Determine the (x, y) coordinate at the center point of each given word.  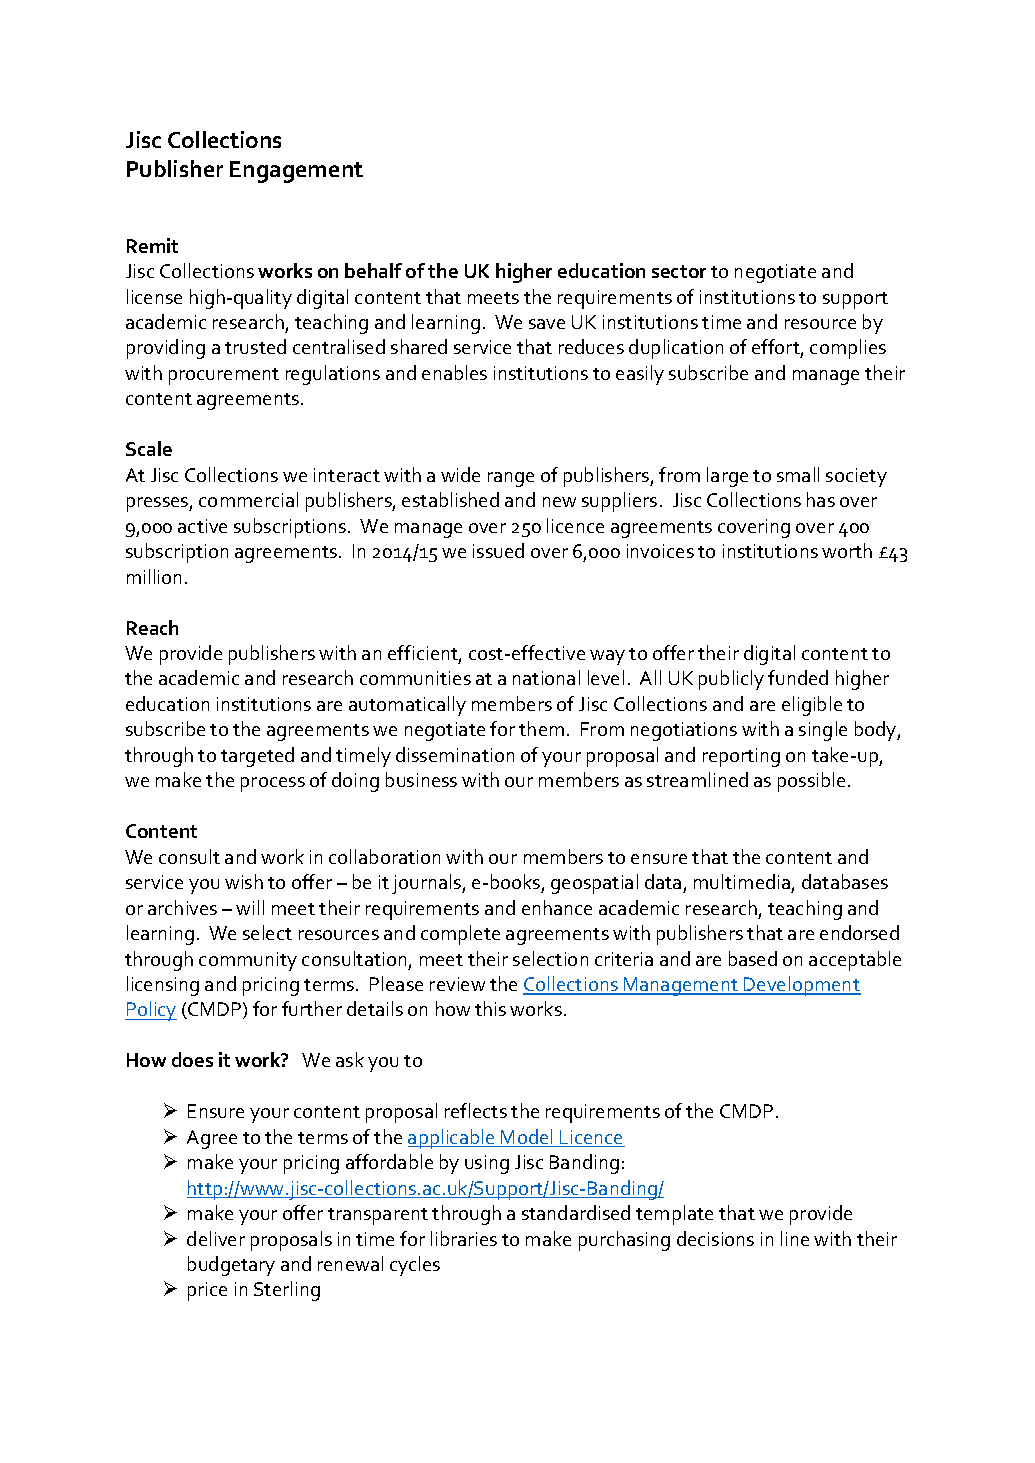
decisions (715, 1238)
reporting (741, 757)
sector (679, 271)
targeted (257, 757)
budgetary (231, 1266)
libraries (464, 1238)
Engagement (296, 172)
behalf (373, 270)
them (541, 728)
